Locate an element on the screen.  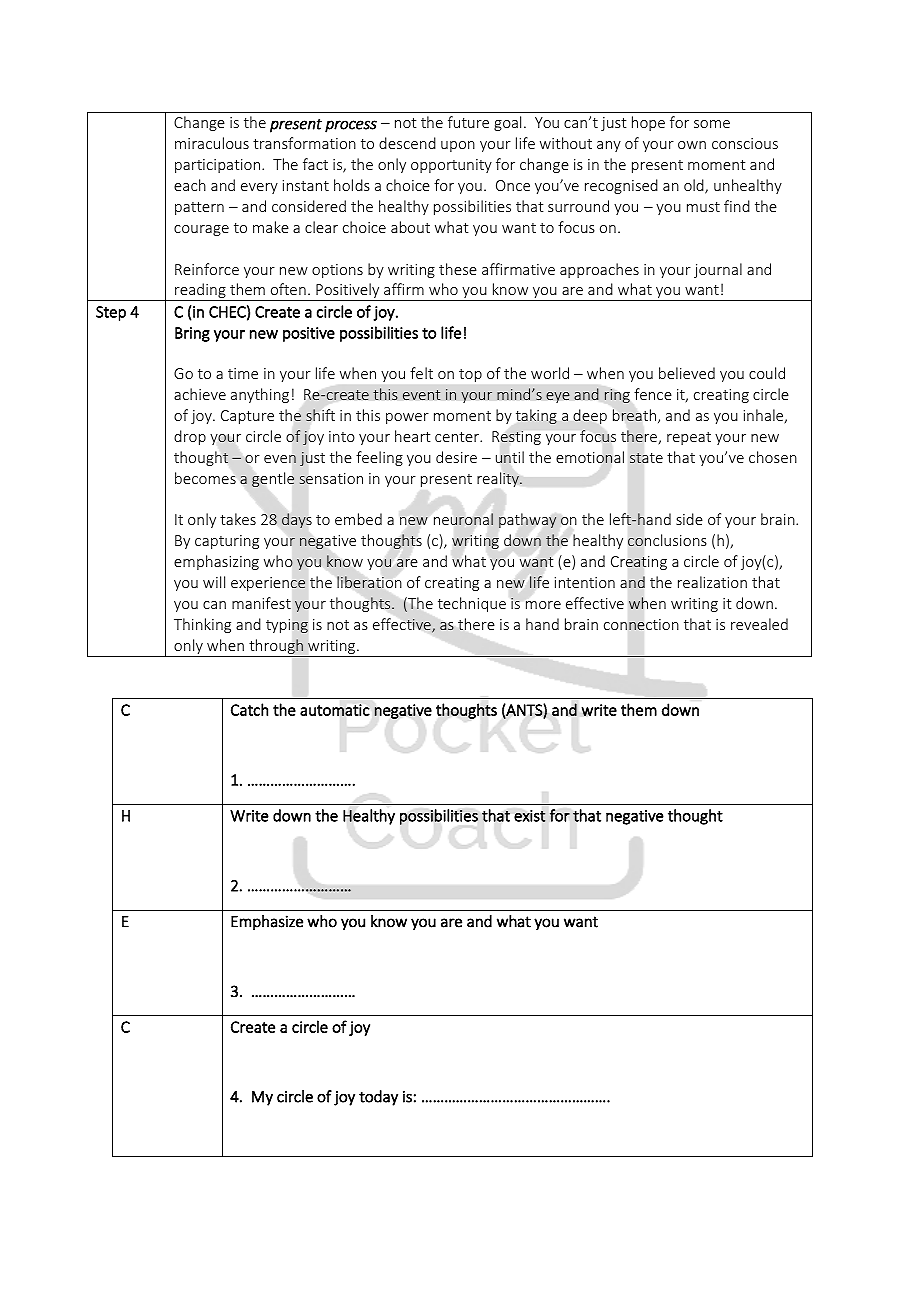
miraculous is located at coordinates (212, 143).
